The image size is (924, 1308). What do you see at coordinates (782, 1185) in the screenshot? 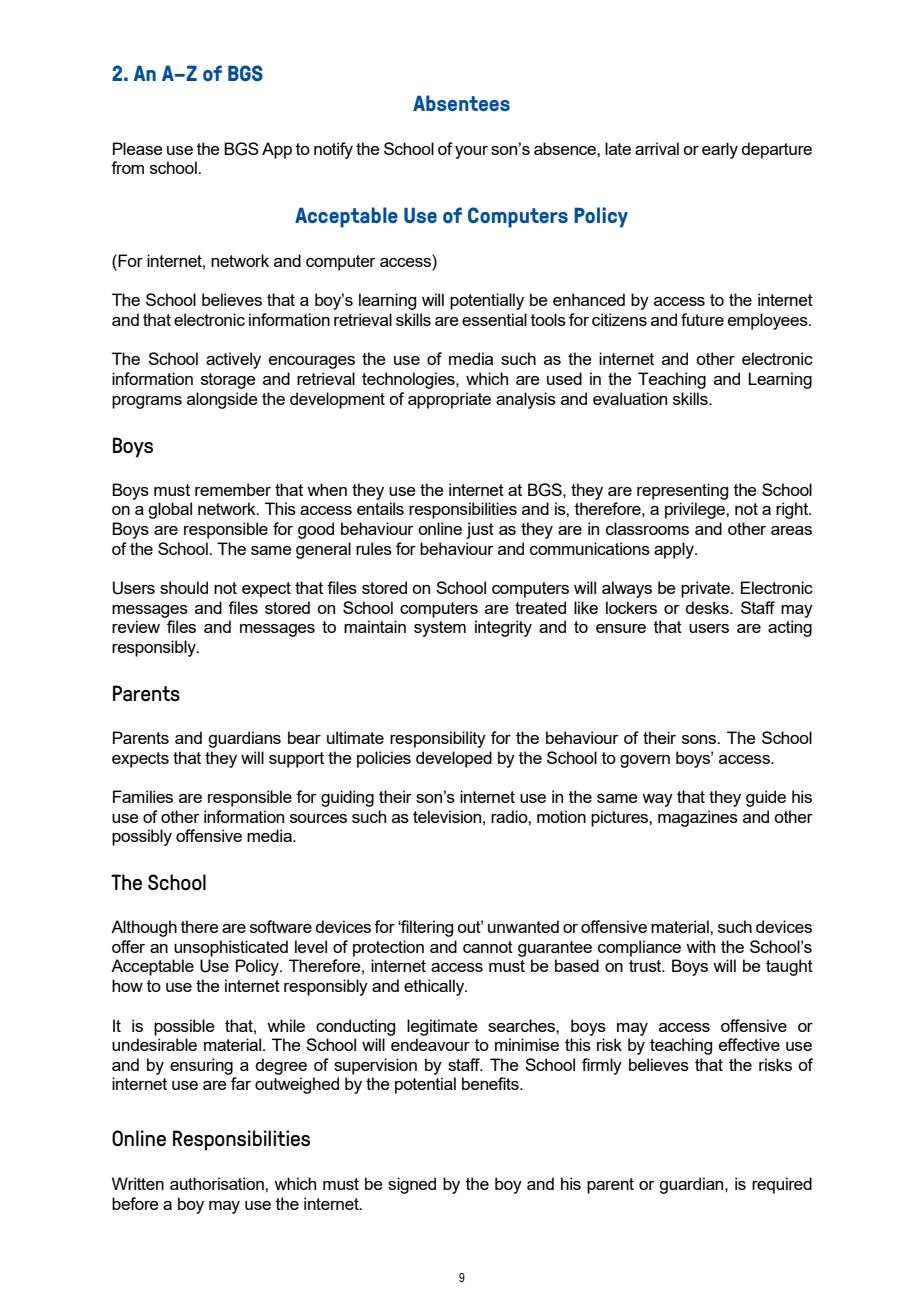
I see `required` at bounding box center [782, 1185].
